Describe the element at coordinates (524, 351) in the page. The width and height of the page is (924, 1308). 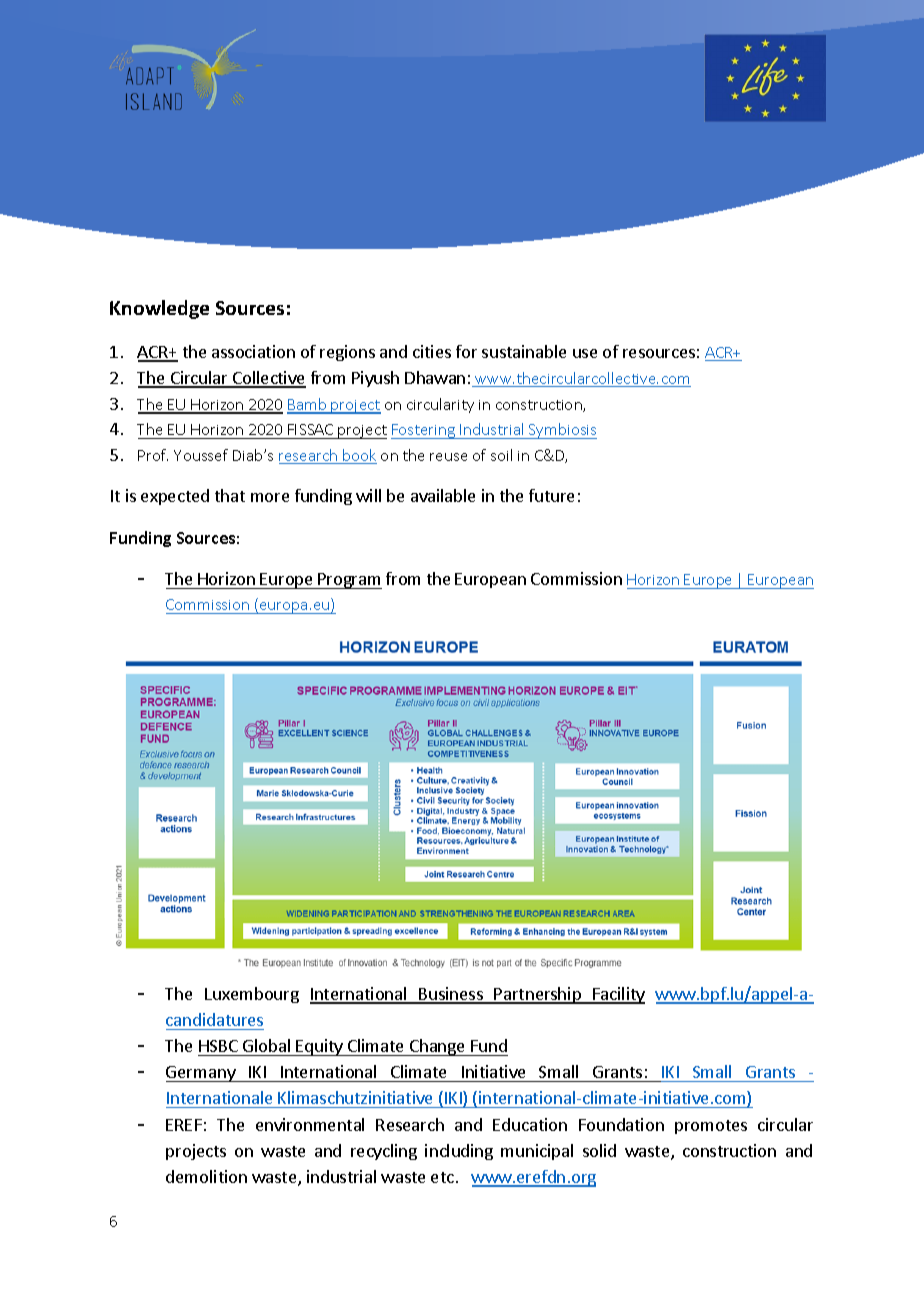
I see `sustainable` at that location.
